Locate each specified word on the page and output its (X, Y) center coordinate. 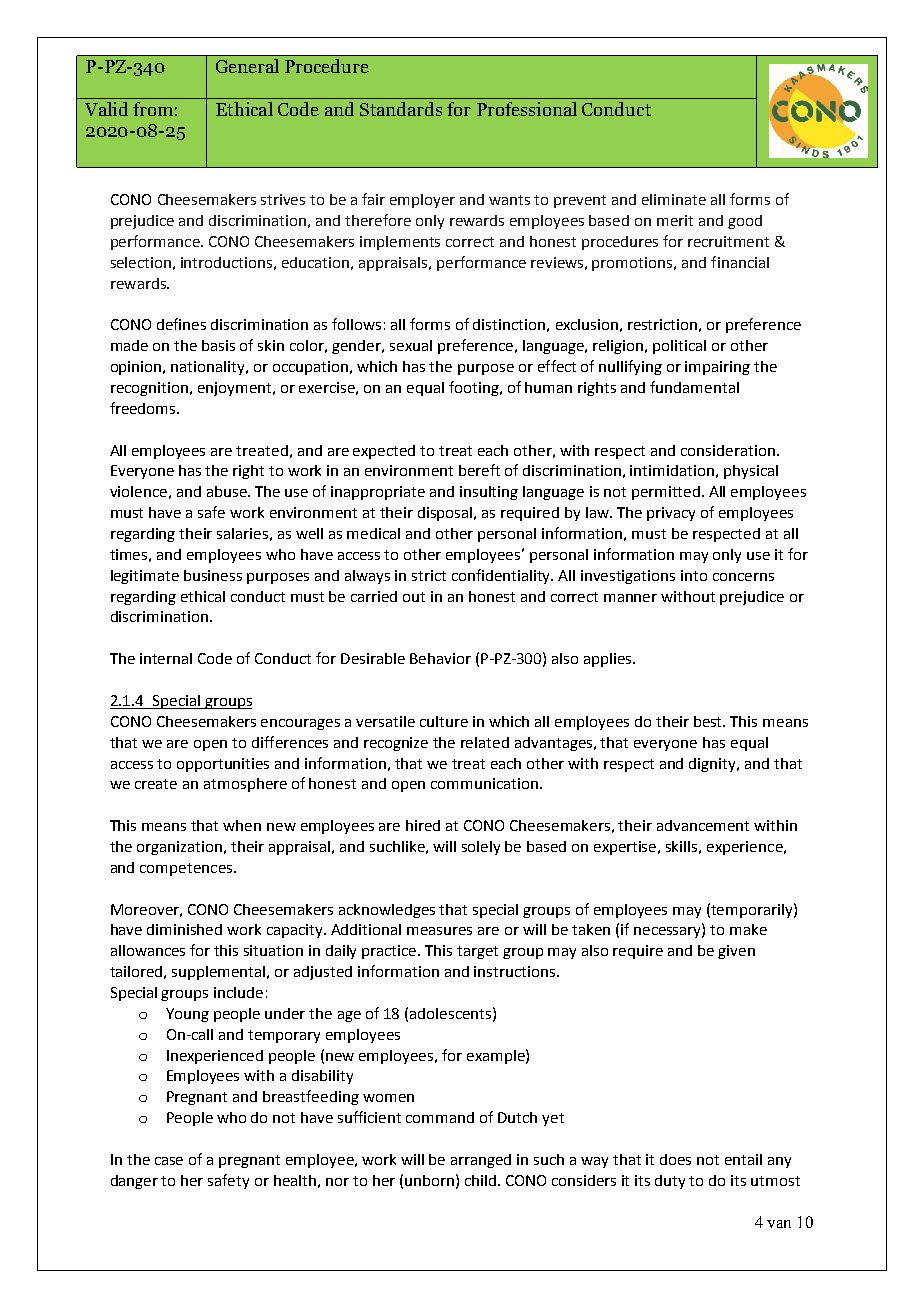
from (153, 109)
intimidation (672, 470)
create (156, 784)
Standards (401, 109)
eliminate (674, 199)
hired (423, 825)
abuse (228, 491)
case (169, 1161)
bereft (479, 470)
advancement (703, 825)
